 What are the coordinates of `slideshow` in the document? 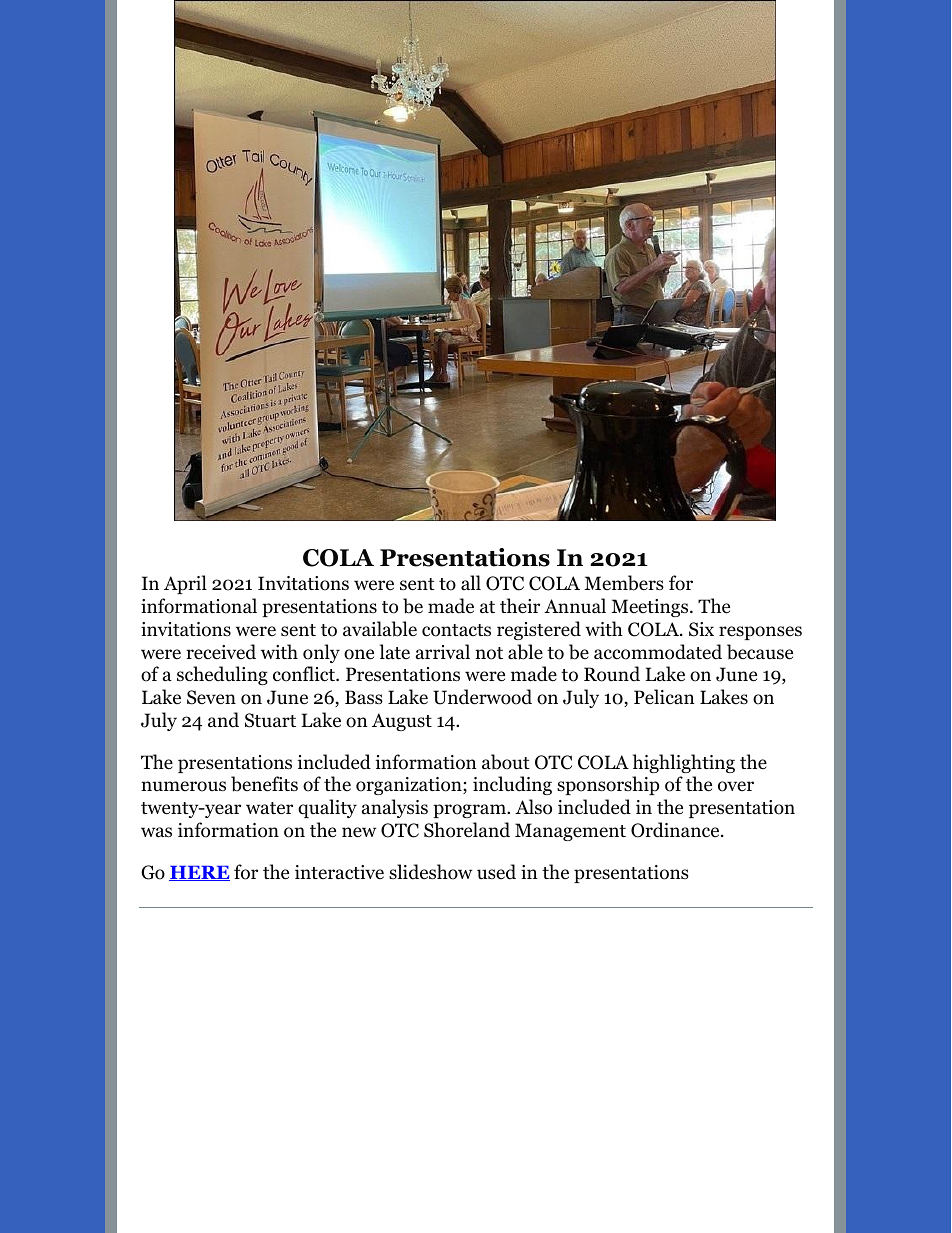 It's located at (430, 872).
